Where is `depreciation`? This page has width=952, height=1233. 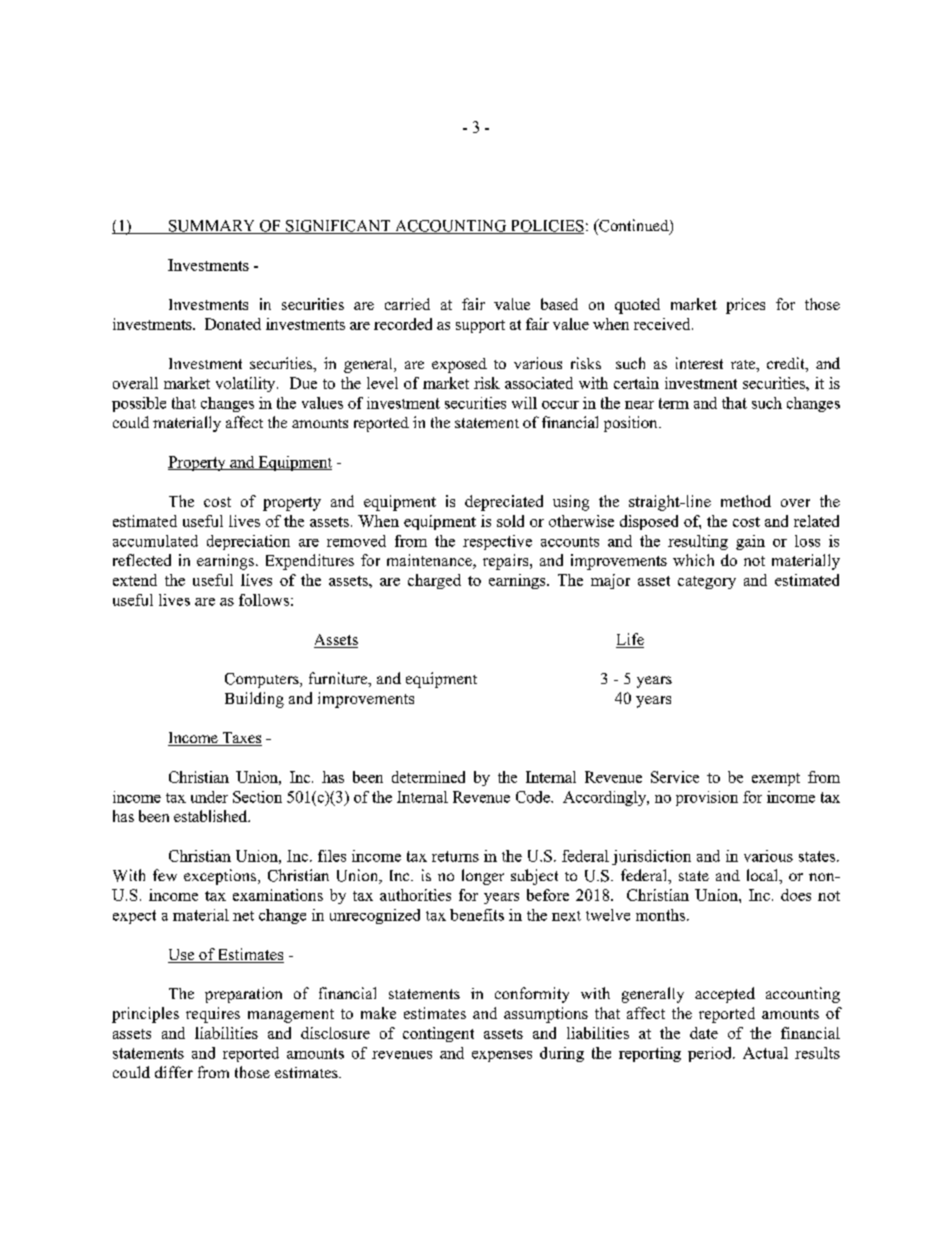 depreciation is located at coordinates (248, 542).
